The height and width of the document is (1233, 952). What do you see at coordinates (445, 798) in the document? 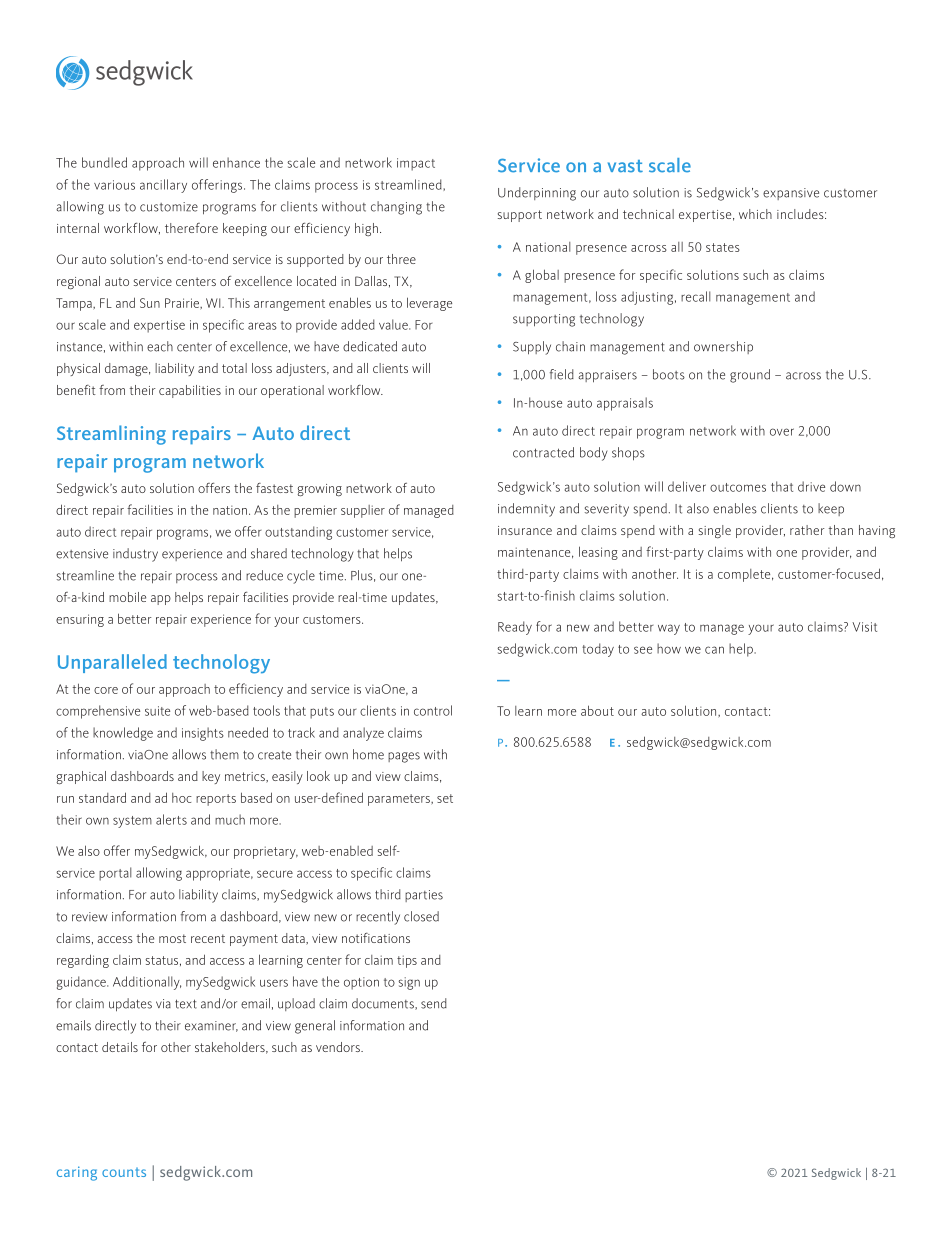
I see `set` at bounding box center [445, 798].
